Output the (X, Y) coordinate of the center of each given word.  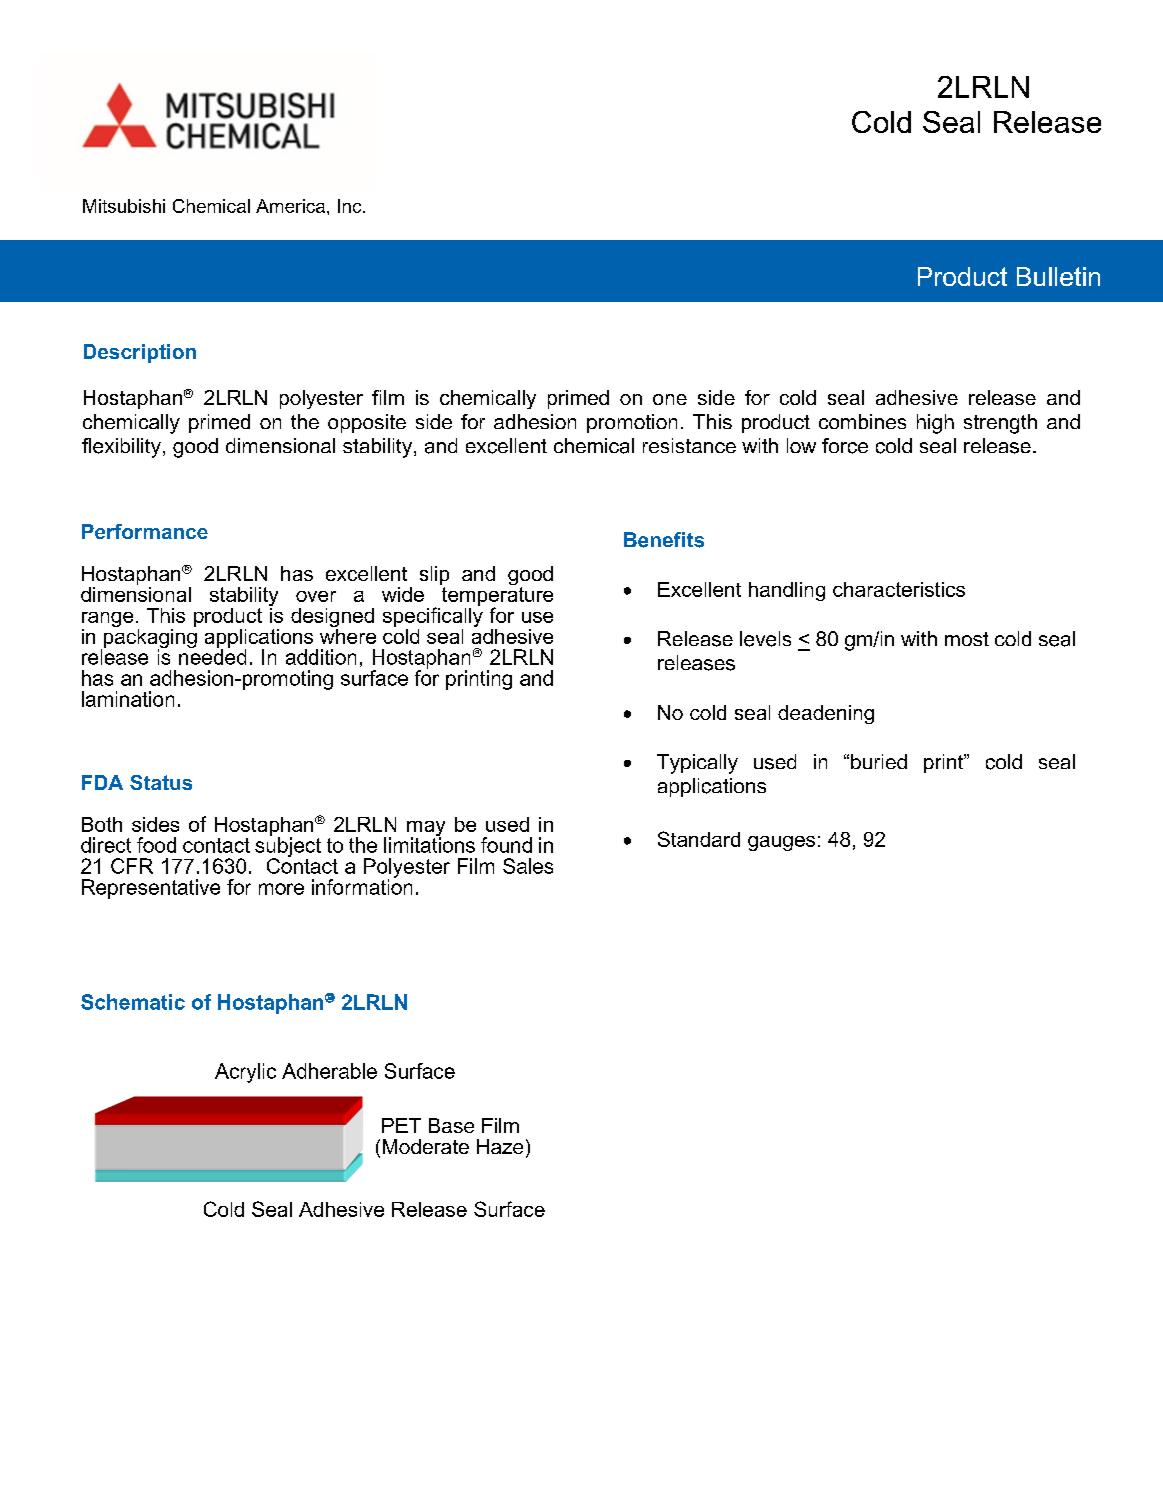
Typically (697, 764)
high (935, 424)
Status (161, 782)
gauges (781, 843)
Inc (351, 206)
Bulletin (1058, 276)
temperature (497, 597)
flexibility (121, 448)
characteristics (899, 589)
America (292, 206)
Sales (528, 866)
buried (879, 761)
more (281, 889)
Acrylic (245, 1073)
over (316, 596)
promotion (632, 423)
